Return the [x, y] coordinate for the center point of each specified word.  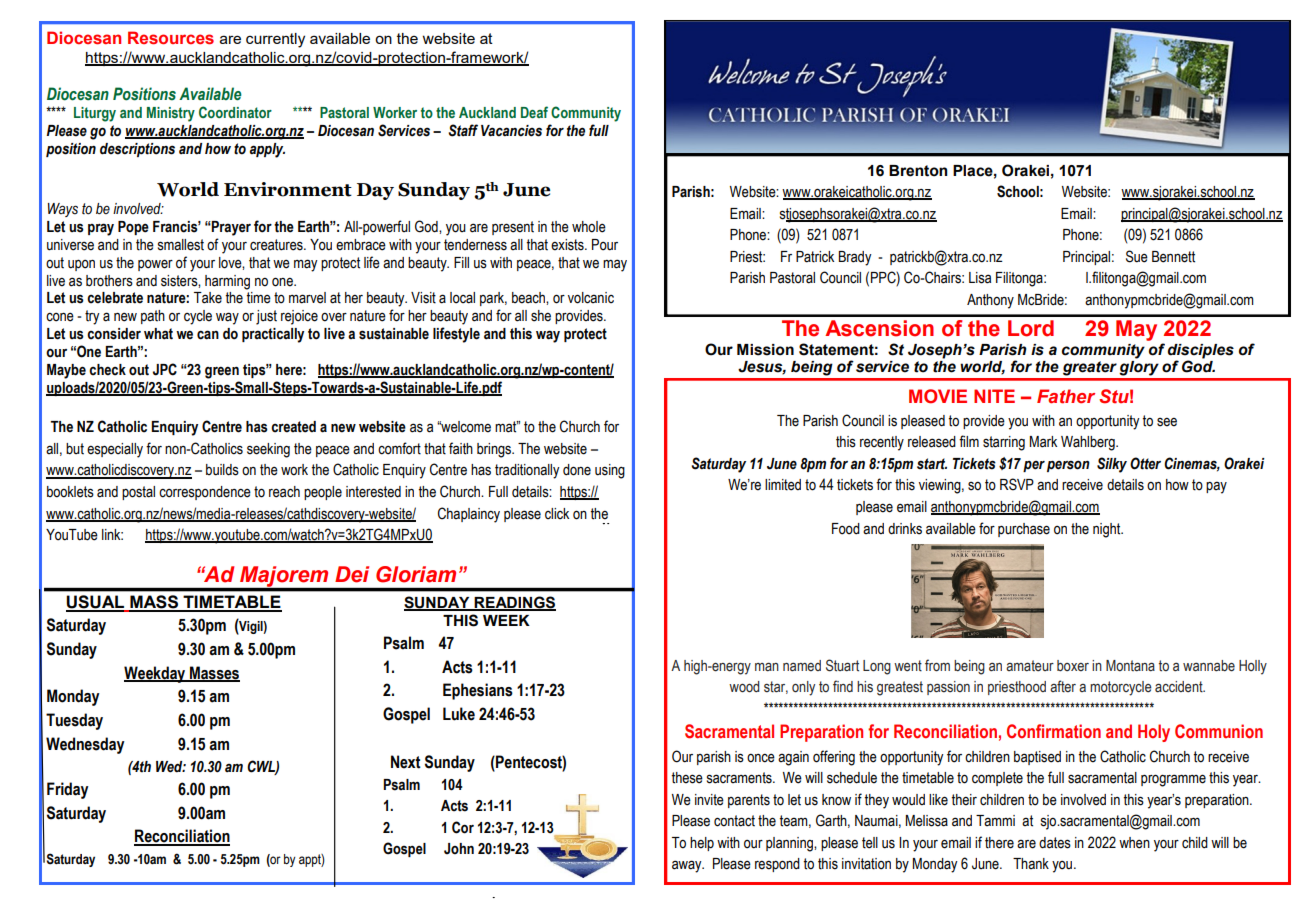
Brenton [918, 171]
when [1134, 843]
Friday [68, 790]
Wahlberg [1089, 443]
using [610, 471]
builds [222, 470]
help [702, 844]
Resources [171, 37]
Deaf [534, 112]
